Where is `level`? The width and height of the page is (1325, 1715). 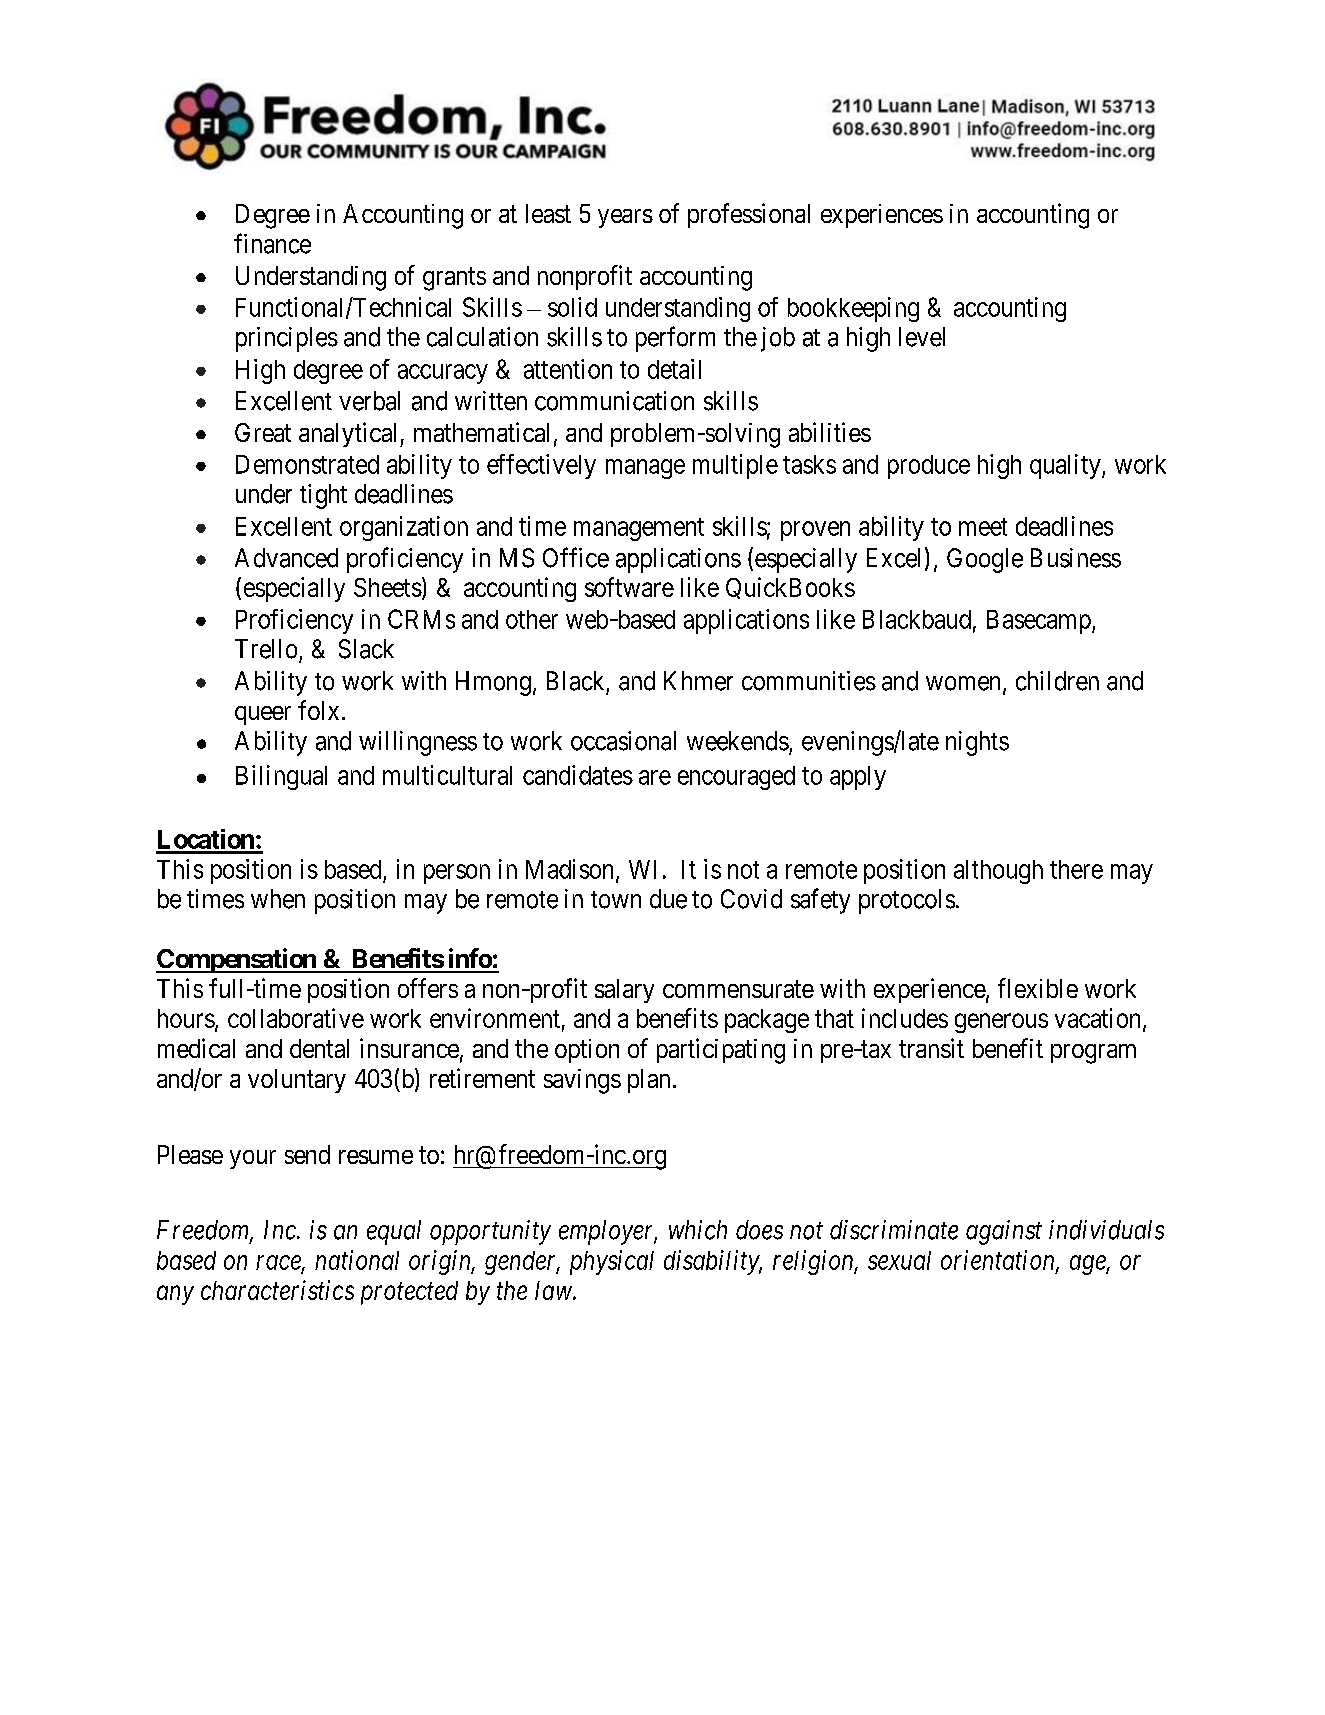 level is located at coordinates (922, 337).
